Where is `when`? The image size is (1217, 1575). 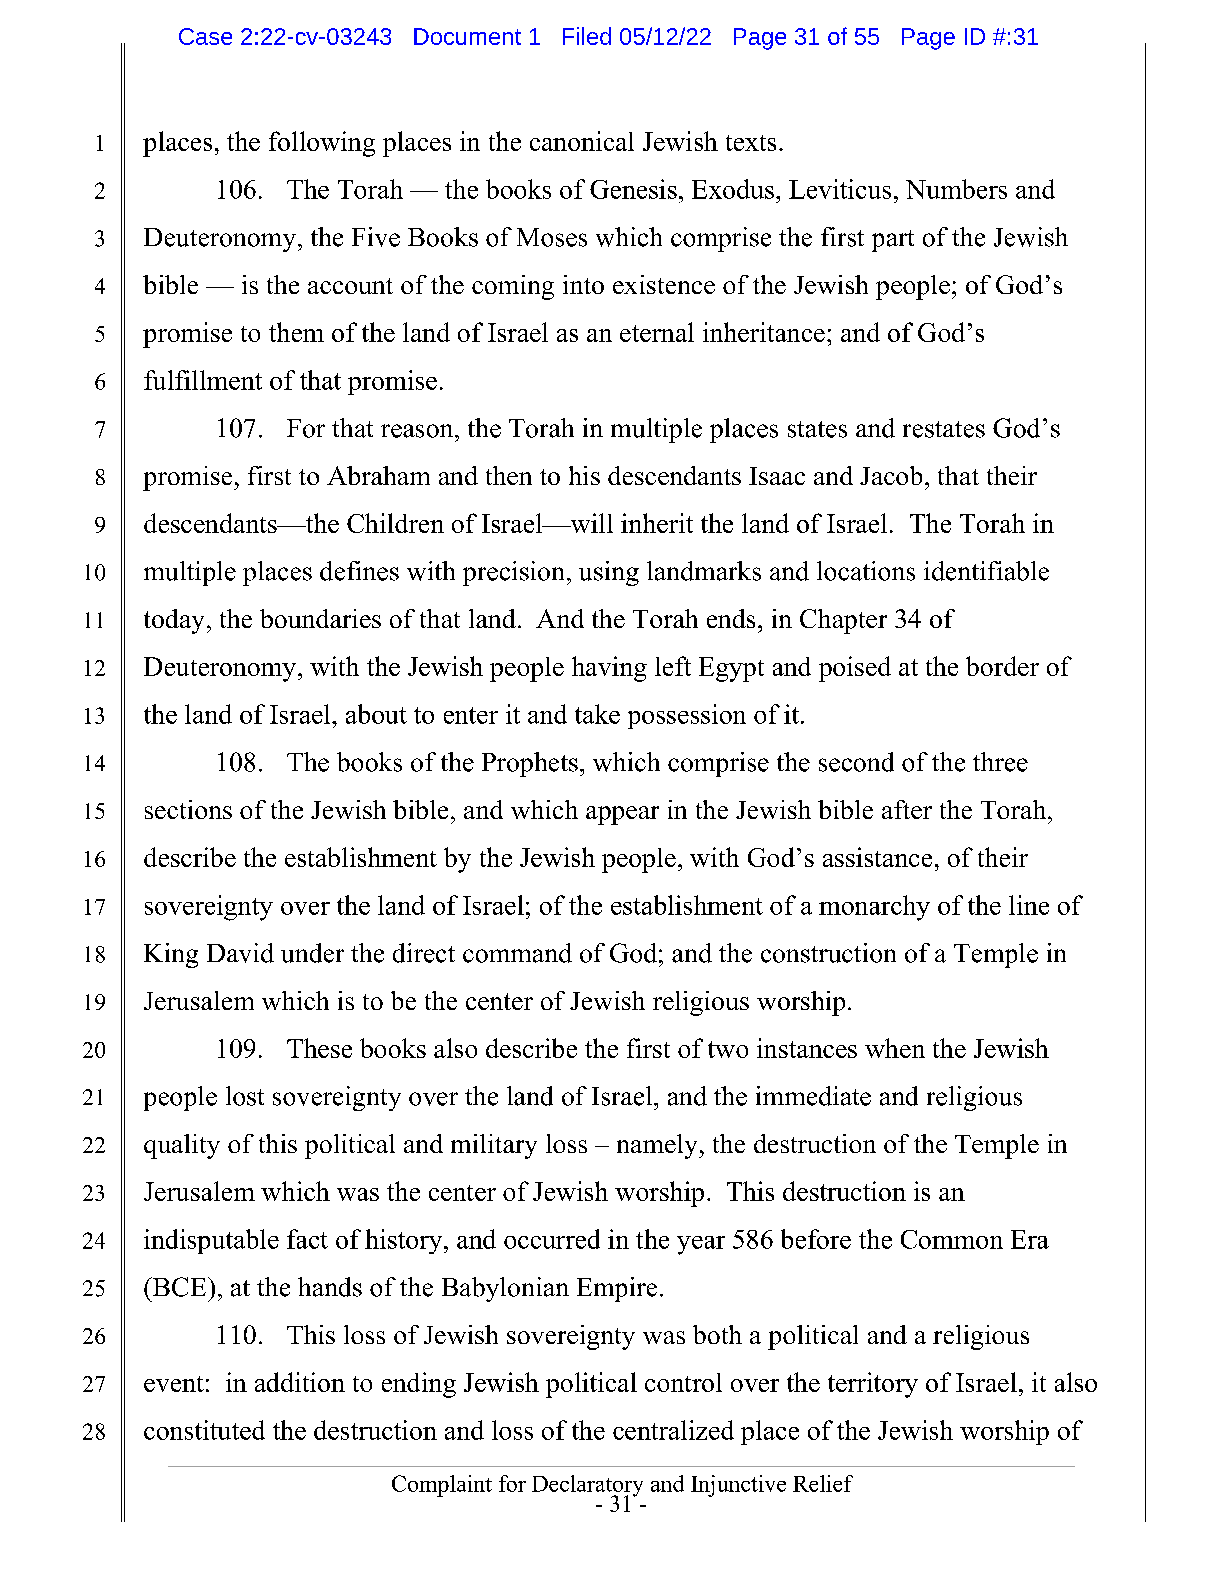
when is located at coordinates (895, 1048).
